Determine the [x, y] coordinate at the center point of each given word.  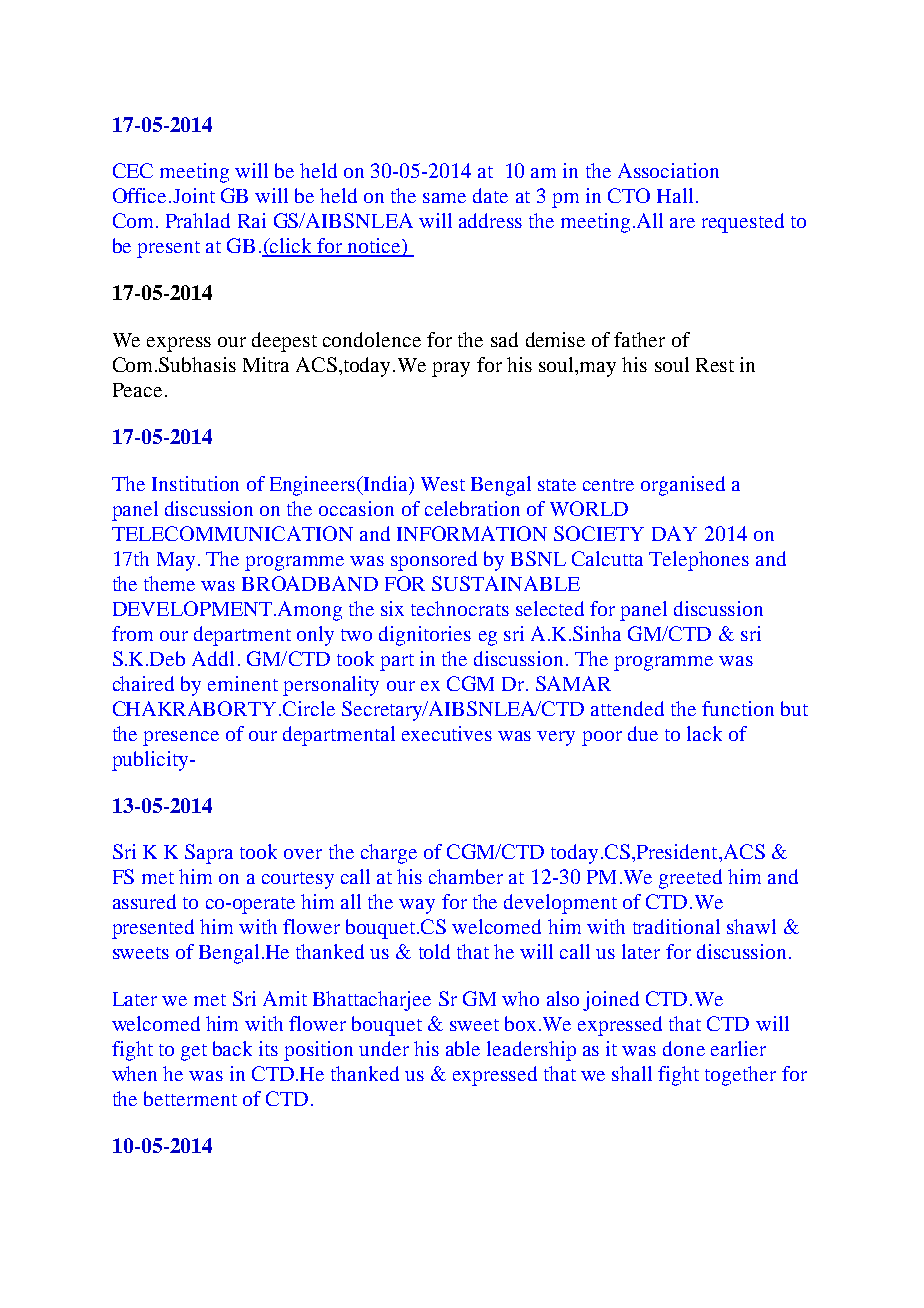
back [232, 1048]
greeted [690, 879]
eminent [243, 683]
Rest [715, 365]
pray [451, 369]
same [444, 198]
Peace [137, 390]
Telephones [699, 561]
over [303, 854]
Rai [252, 220]
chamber [466, 876]
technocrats [460, 608]
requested [743, 223]
